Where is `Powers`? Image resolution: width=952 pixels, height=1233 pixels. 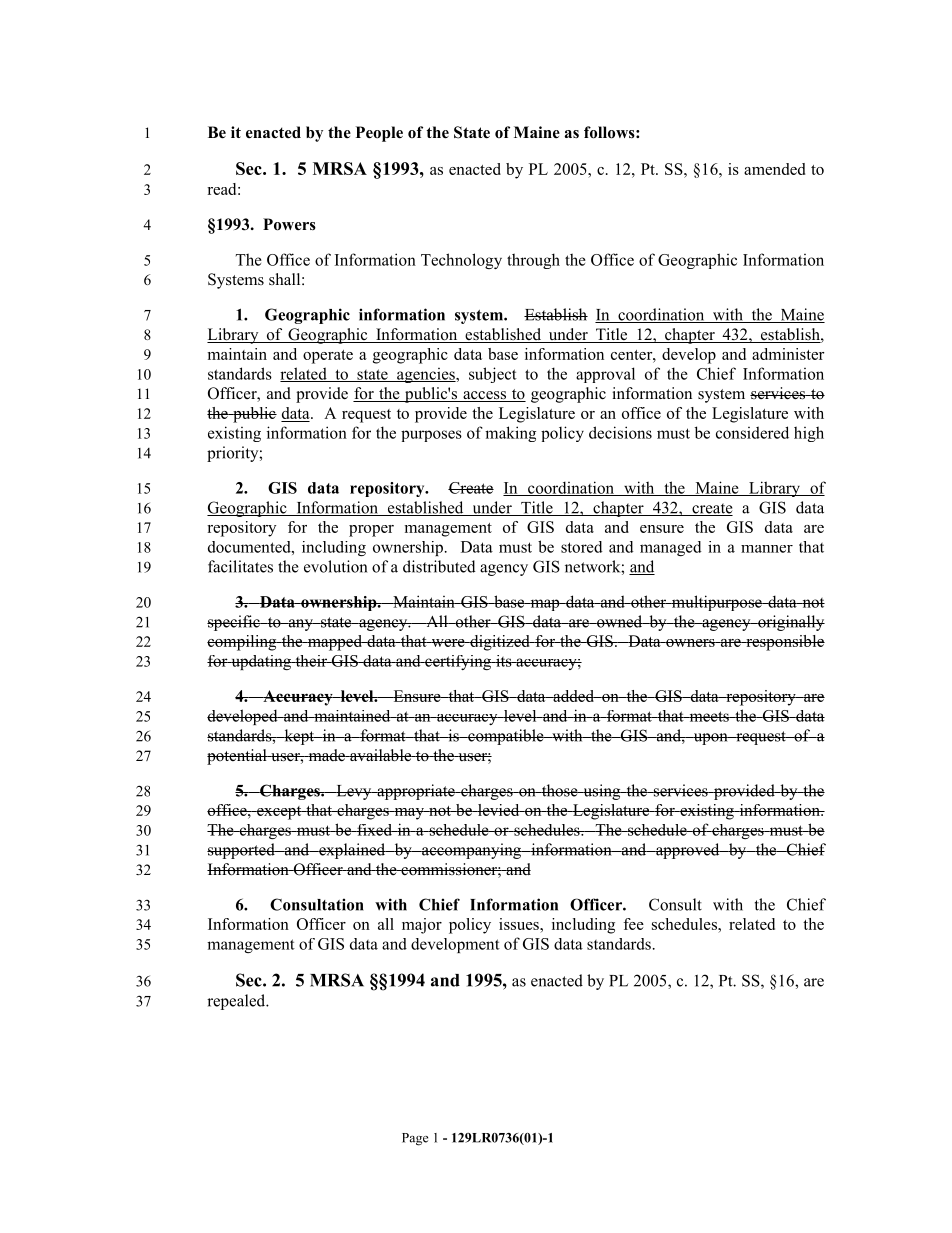 Powers is located at coordinates (289, 224).
